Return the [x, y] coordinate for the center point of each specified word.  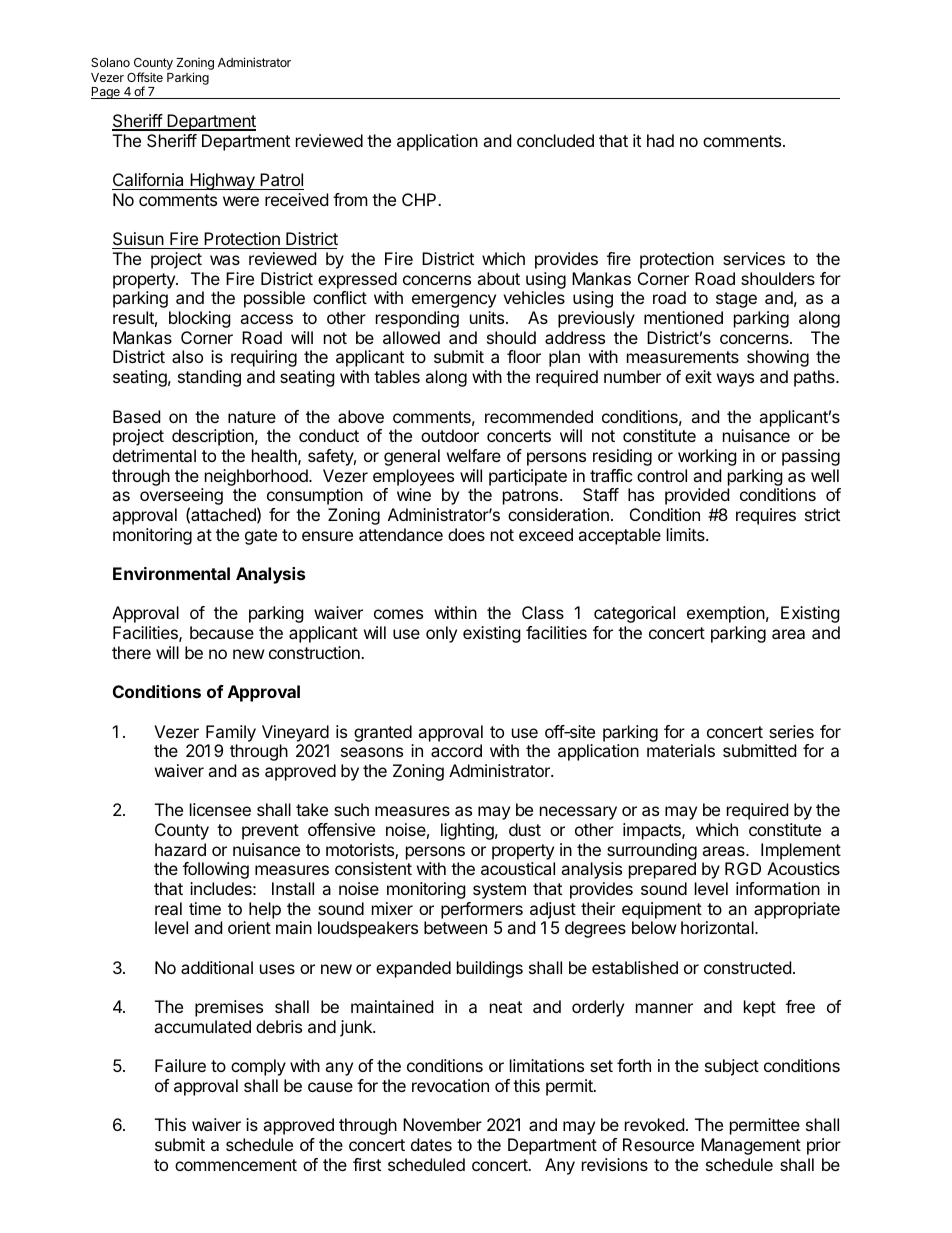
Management [751, 1146]
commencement [236, 1165]
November [442, 1124]
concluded [555, 140]
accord [456, 750]
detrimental [154, 455]
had [660, 140]
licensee [220, 809]
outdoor [450, 435]
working [707, 457]
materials [681, 750]
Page [106, 93]
